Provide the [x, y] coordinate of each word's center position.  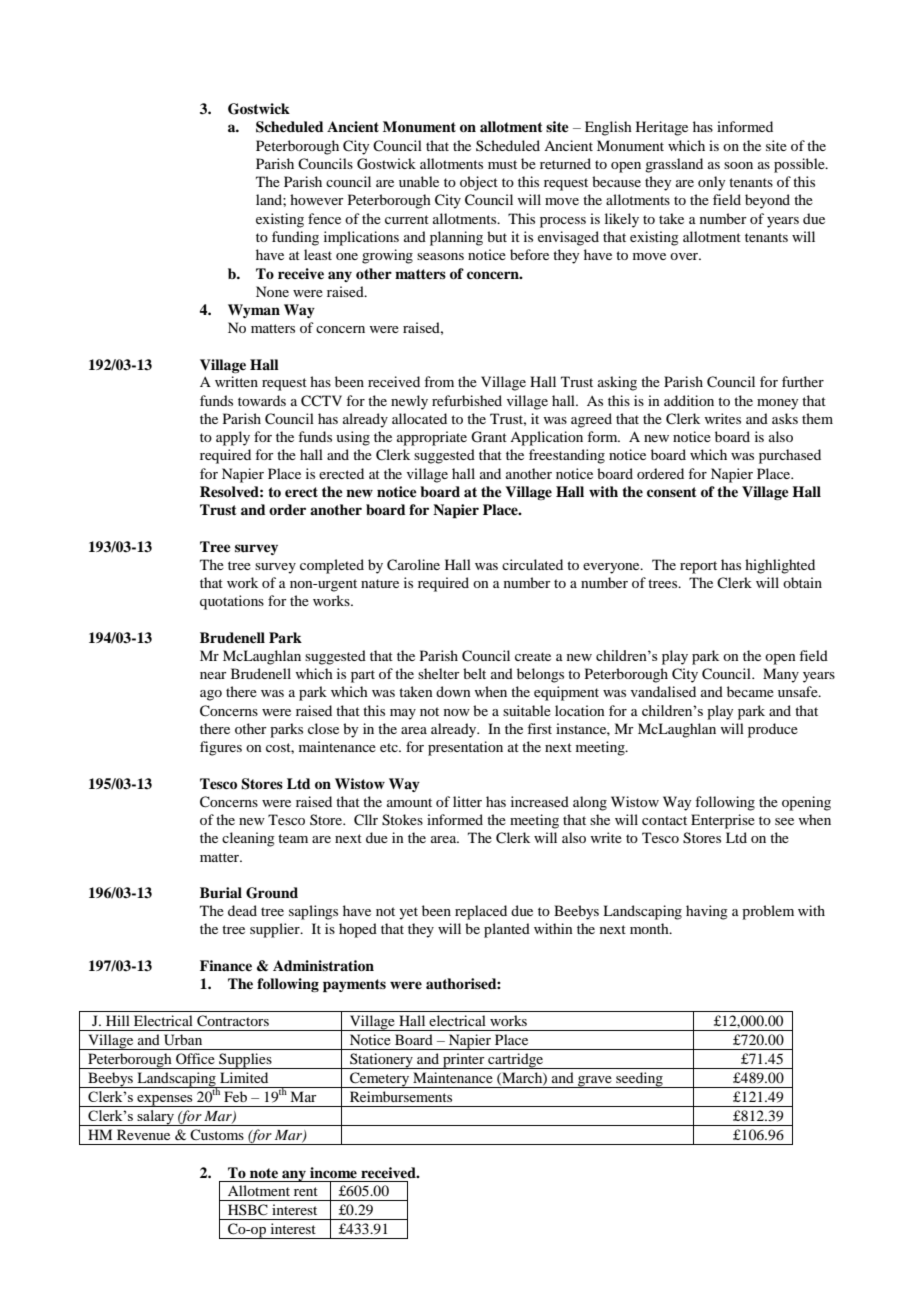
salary [156, 1118]
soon [738, 165]
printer [464, 1061]
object [479, 183]
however [317, 199]
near [213, 675]
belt [474, 673]
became [750, 691]
